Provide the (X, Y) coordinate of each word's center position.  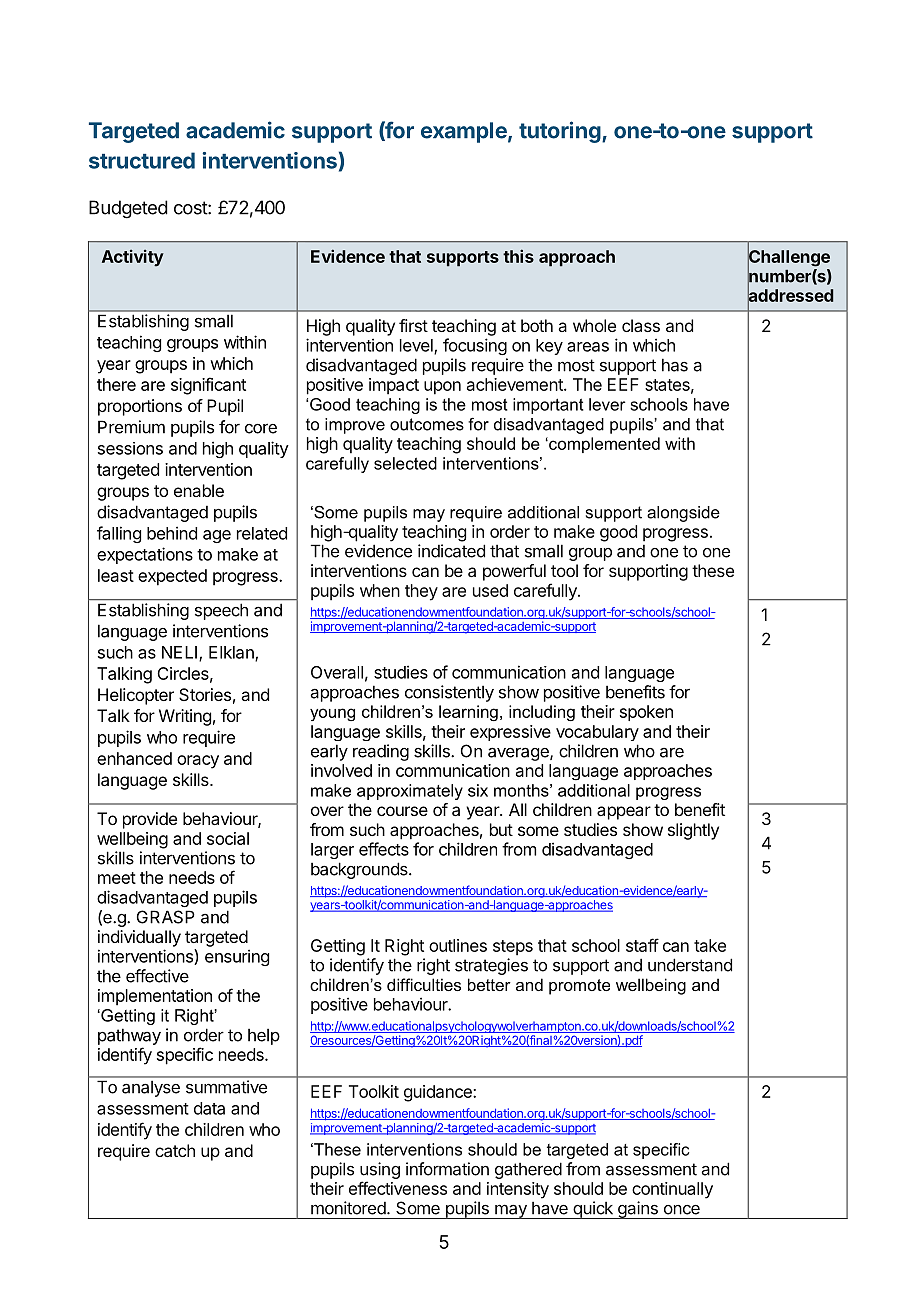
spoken (646, 713)
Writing (185, 717)
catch (175, 1150)
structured (142, 160)
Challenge (789, 258)
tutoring (560, 132)
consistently (449, 693)
